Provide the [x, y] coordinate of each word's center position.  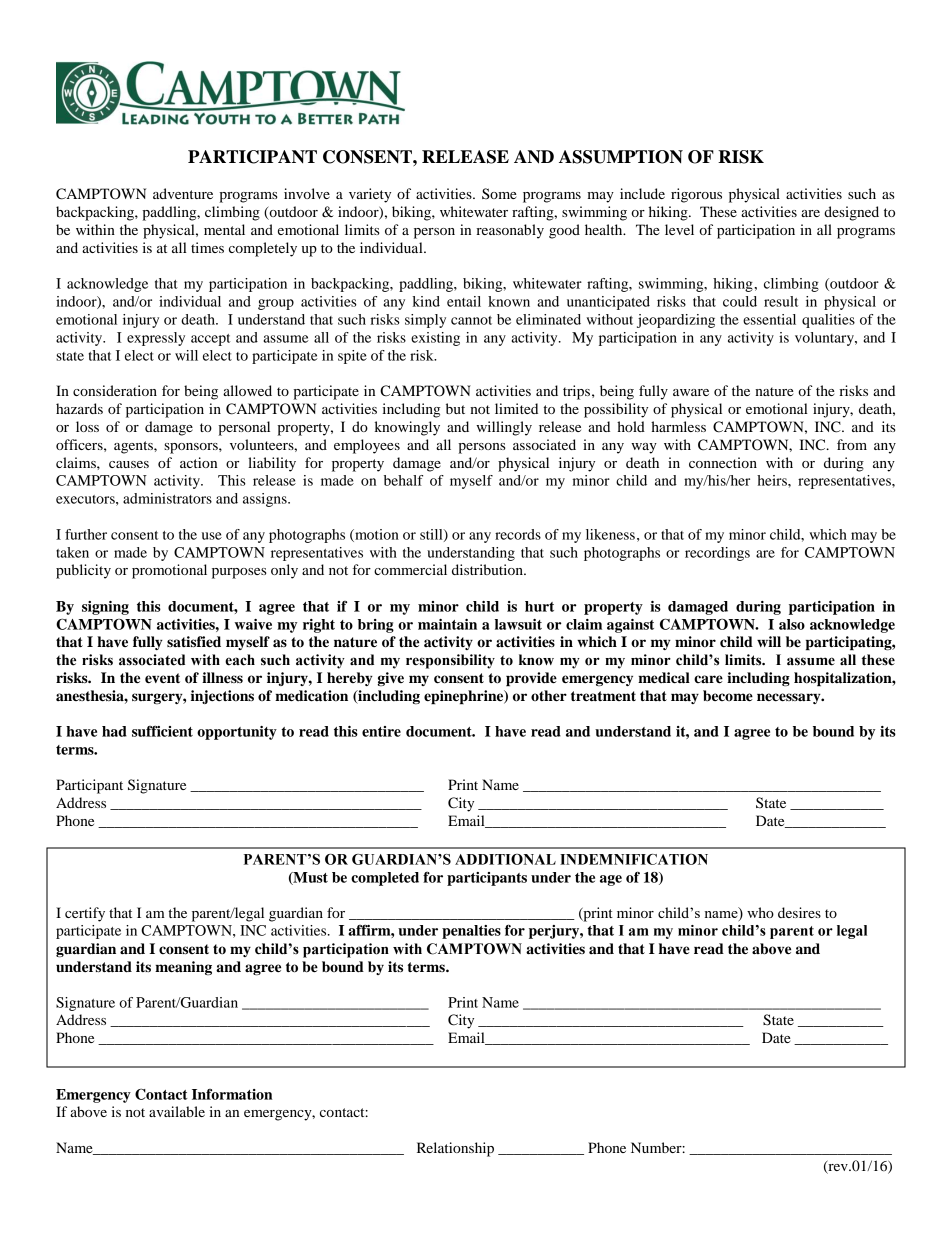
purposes [239, 573]
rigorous [696, 195]
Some [499, 193]
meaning [183, 968]
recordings [717, 554]
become [728, 696]
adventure [183, 193]
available [177, 1111]
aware [691, 392]
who [760, 912]
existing [435, 339]
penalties [471, 932]
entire [381, 731]
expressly [156, 339]
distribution [488, 569]
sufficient [162, 731]
